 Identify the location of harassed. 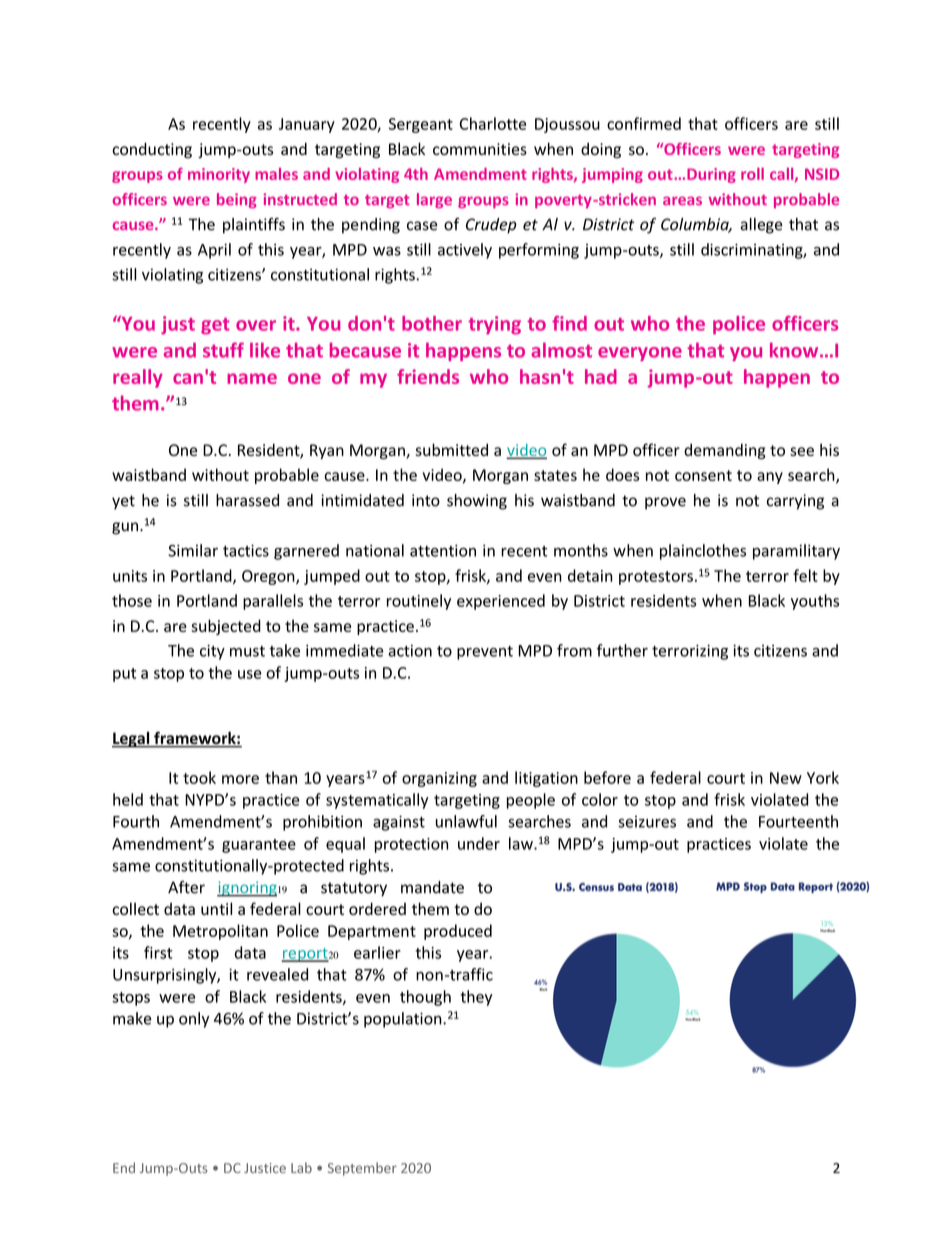
(247, 500).
